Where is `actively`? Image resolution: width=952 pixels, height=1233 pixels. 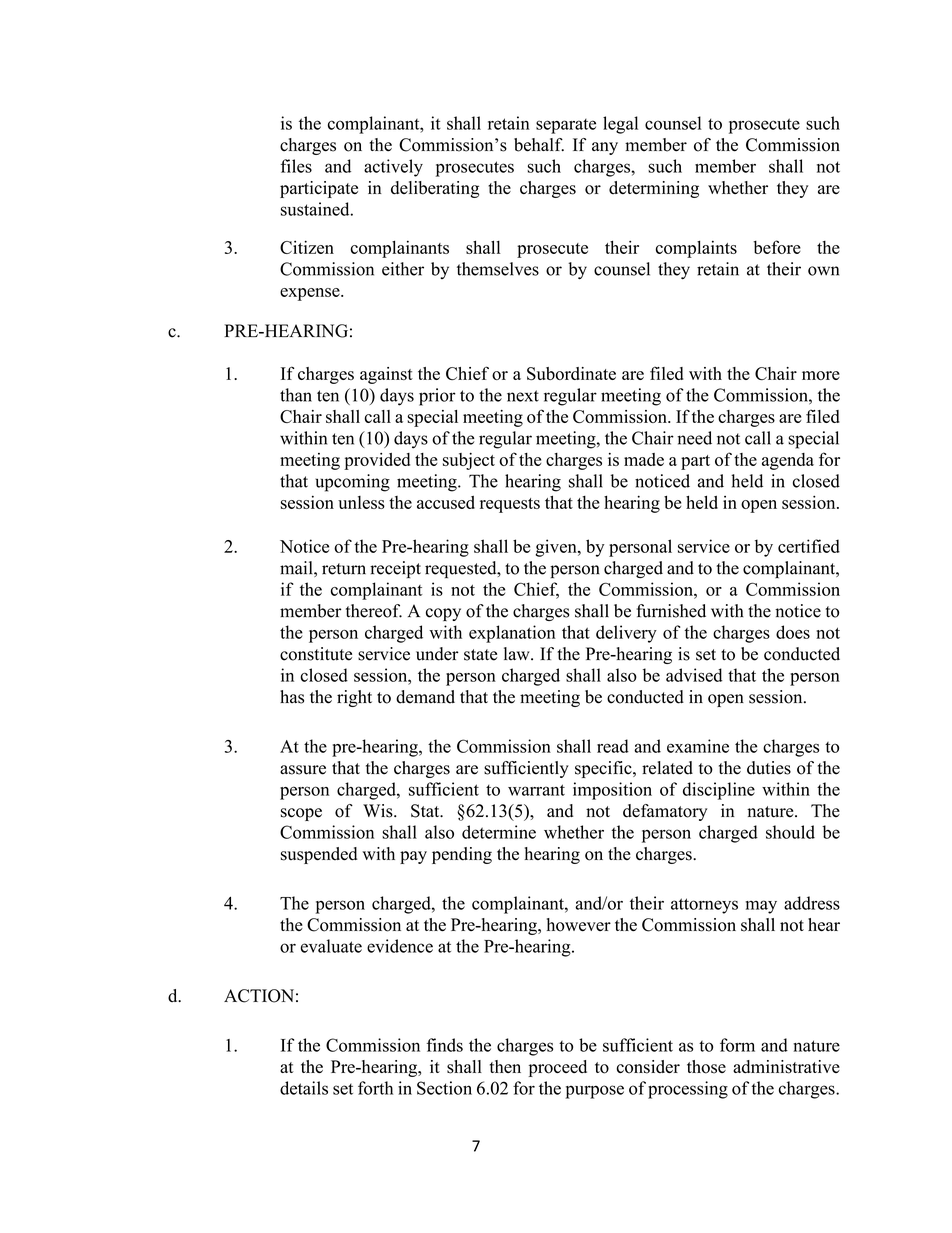
actively is located at coordinates (393, 168).
